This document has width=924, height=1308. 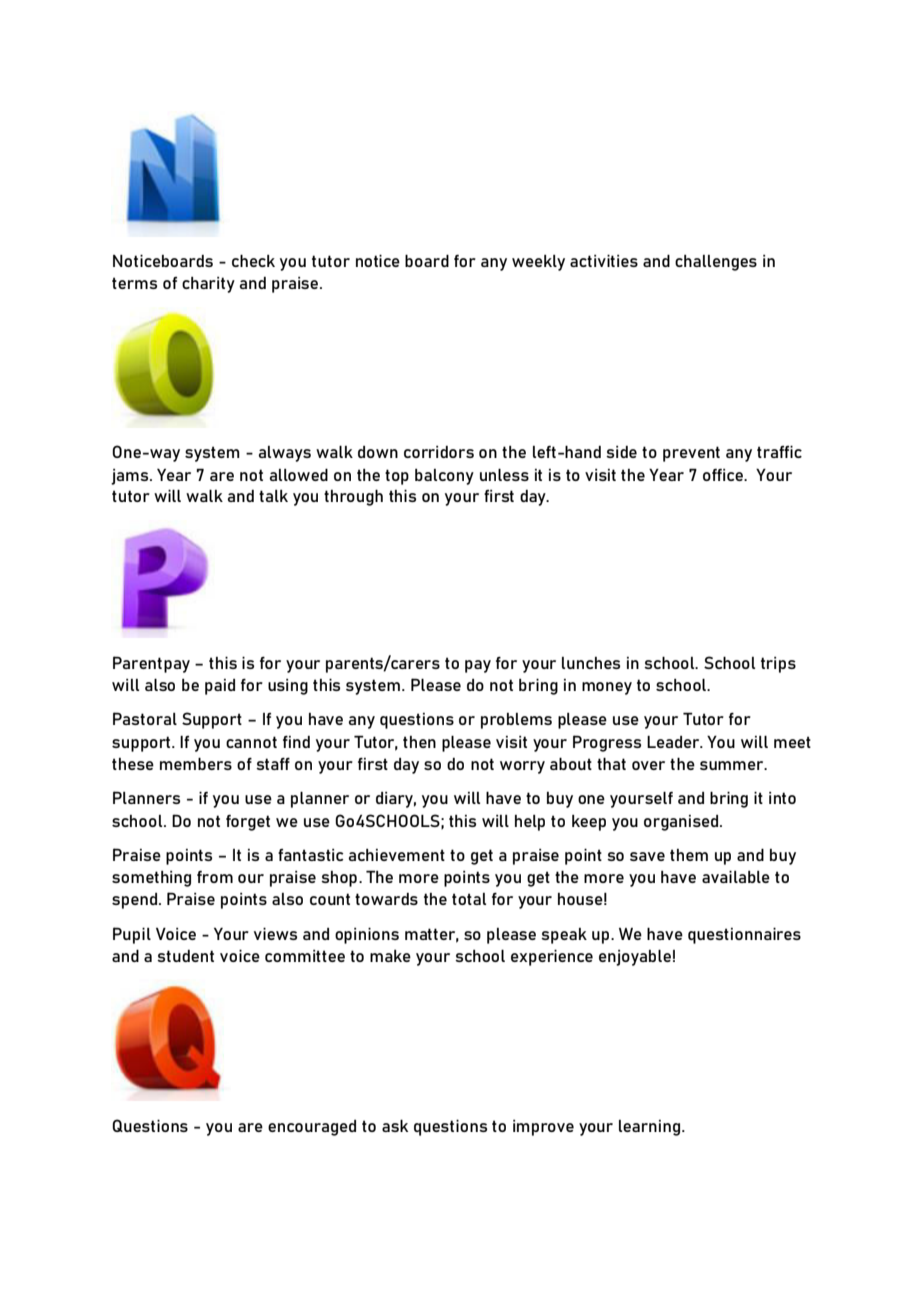 What do you see at coordinates (724, 475) in the document?
I see `office` at bounding box center [724, 475].
